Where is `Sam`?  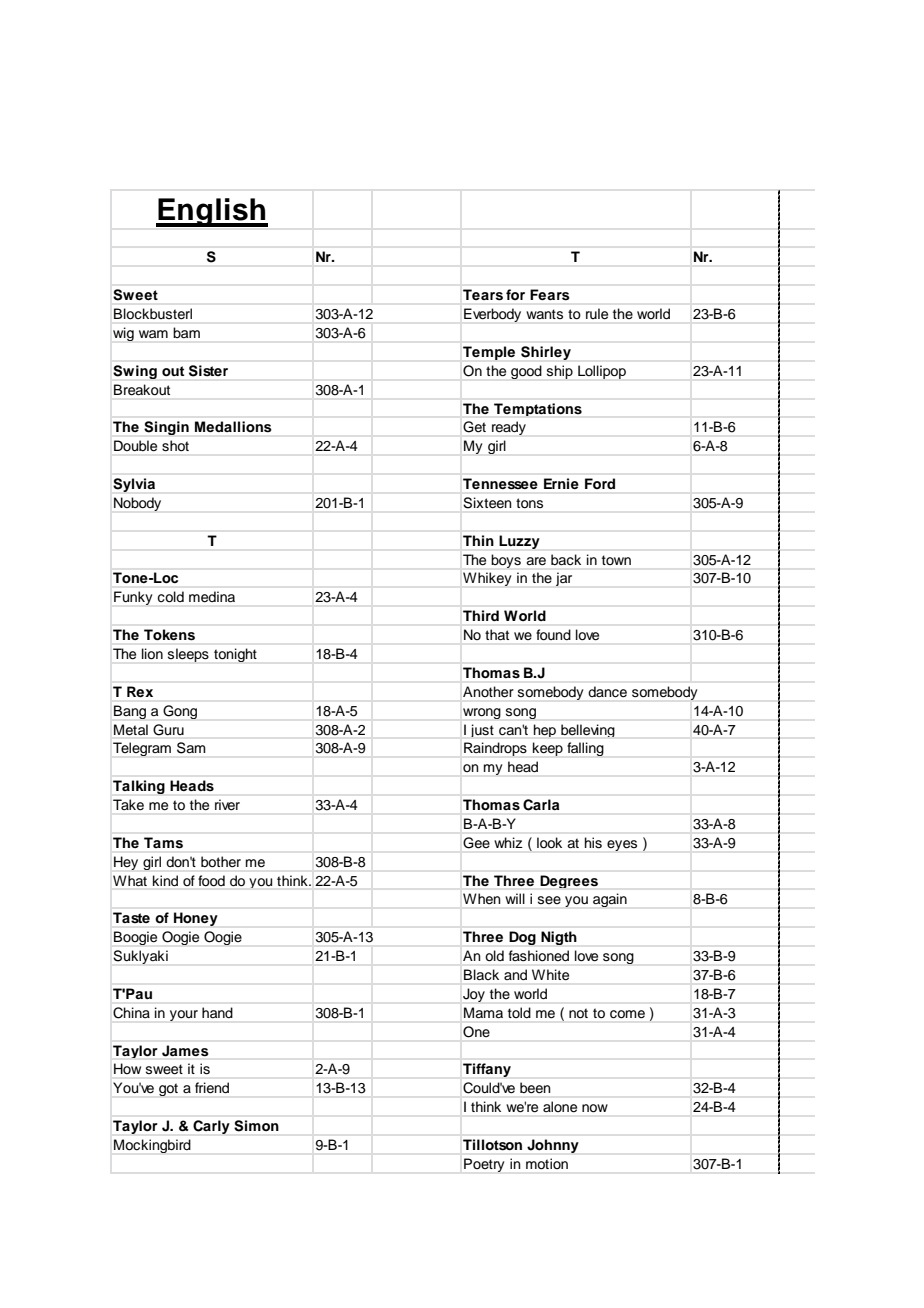
Sam is located at coordinates (191, 747).
